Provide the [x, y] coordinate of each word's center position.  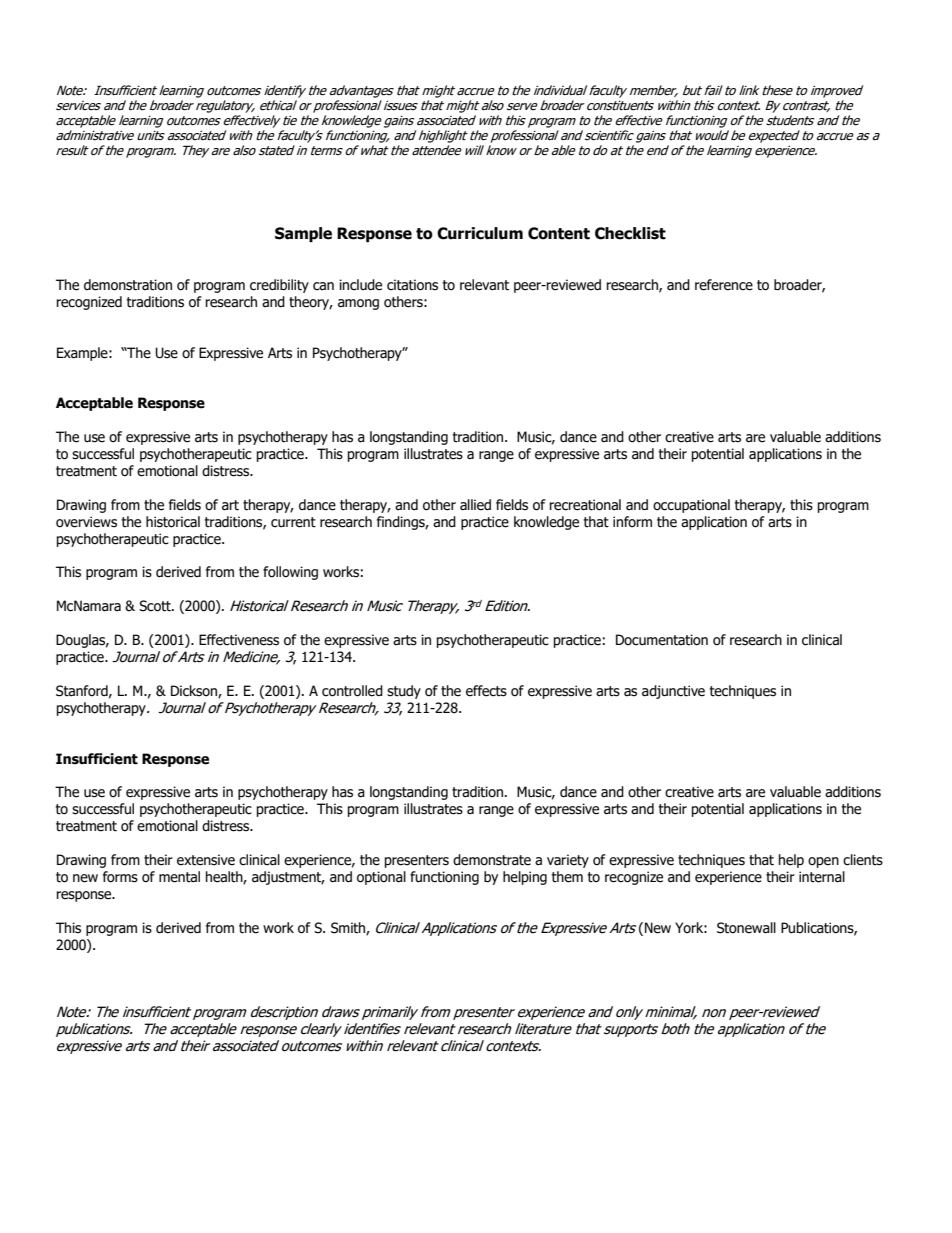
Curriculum [480, 233]
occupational [691, 506]
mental [179, 877]
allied [475, 505]
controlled [352, 691]
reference [724, 285]
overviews [86, 522]
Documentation [662, 640]
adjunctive [673, 692]
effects [486, 691]
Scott [156, 606]
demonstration [128, 285]
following [290, 573]
